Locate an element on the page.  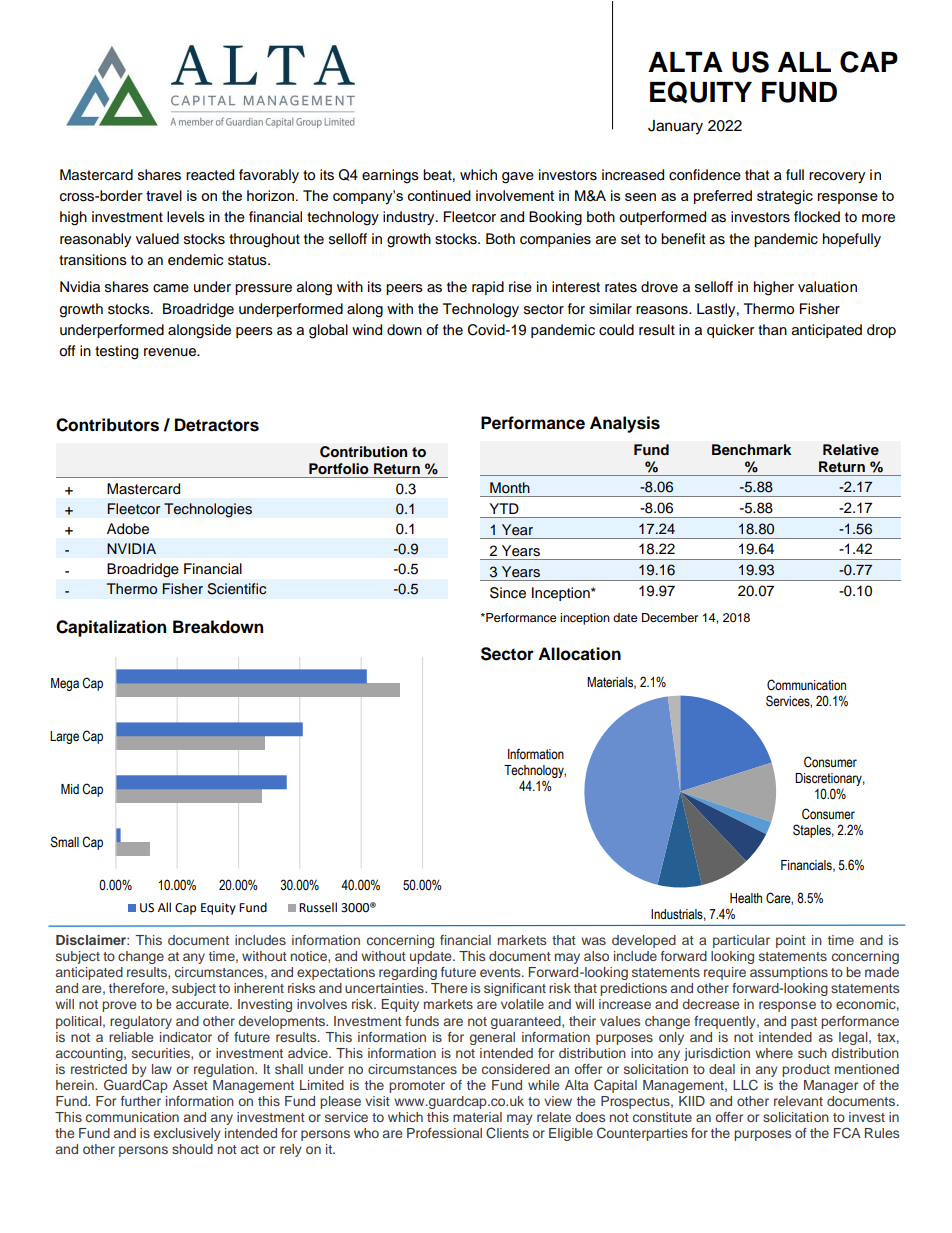
recovery is located at coordinates (837, 177).
